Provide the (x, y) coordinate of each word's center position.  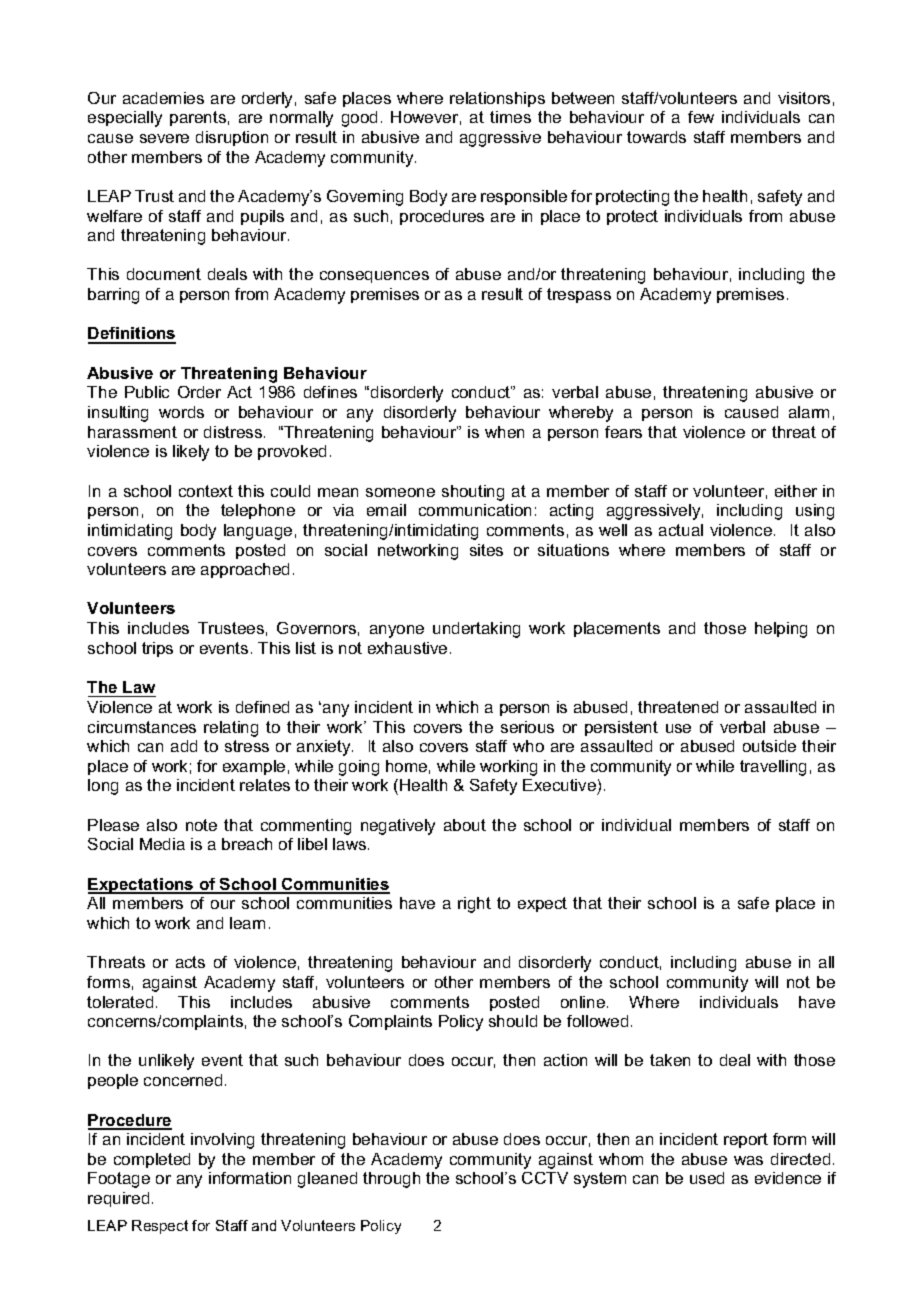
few (701, 117)
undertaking (476, 630)
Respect (160, 1227)
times (510, 117)
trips (157, 649)
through (391, 1180)
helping (781, 630)
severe (164, 138)
